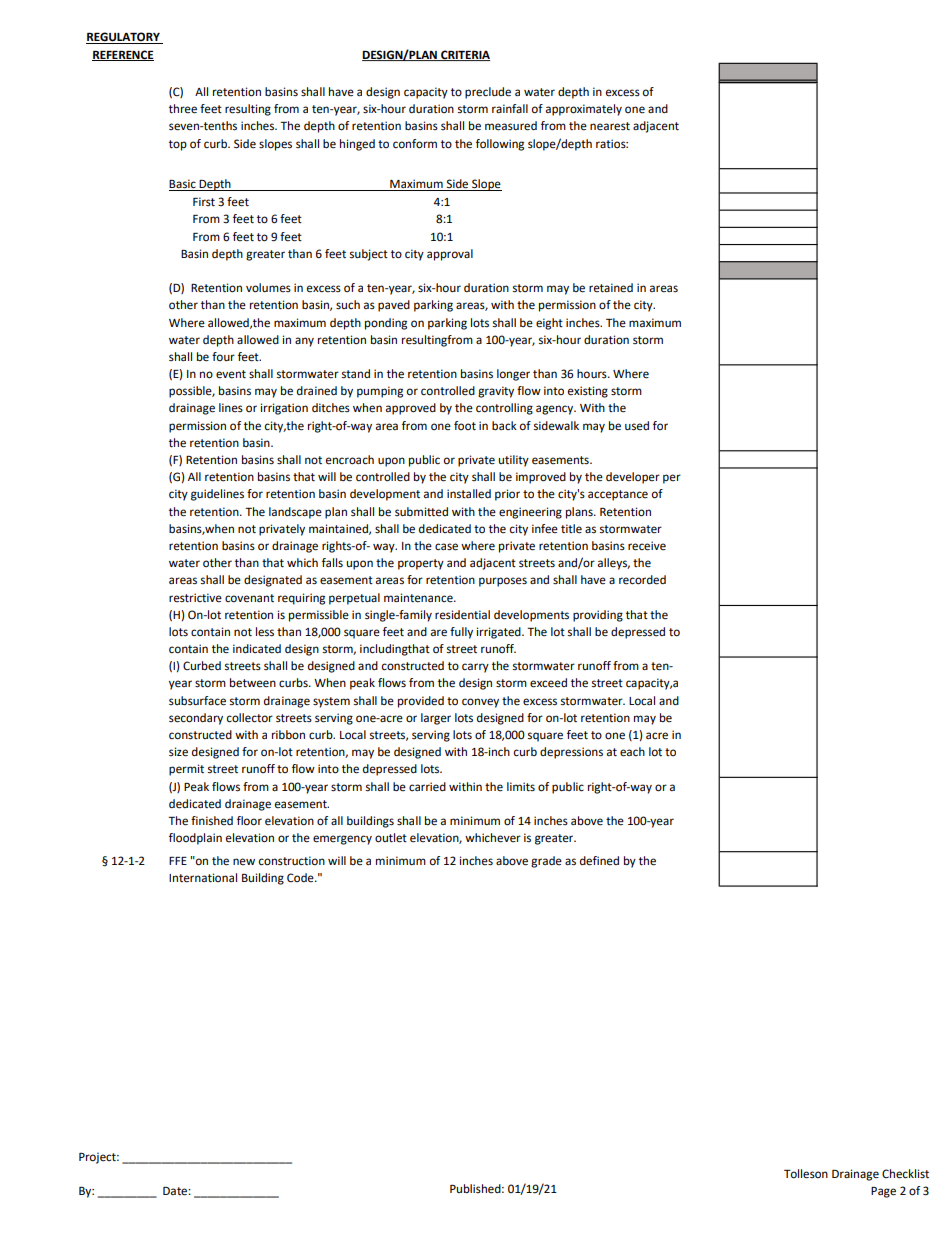 Image resolution: width=952 pixels, height=1233 pixels. I want to click on each, so click(632, 752).
